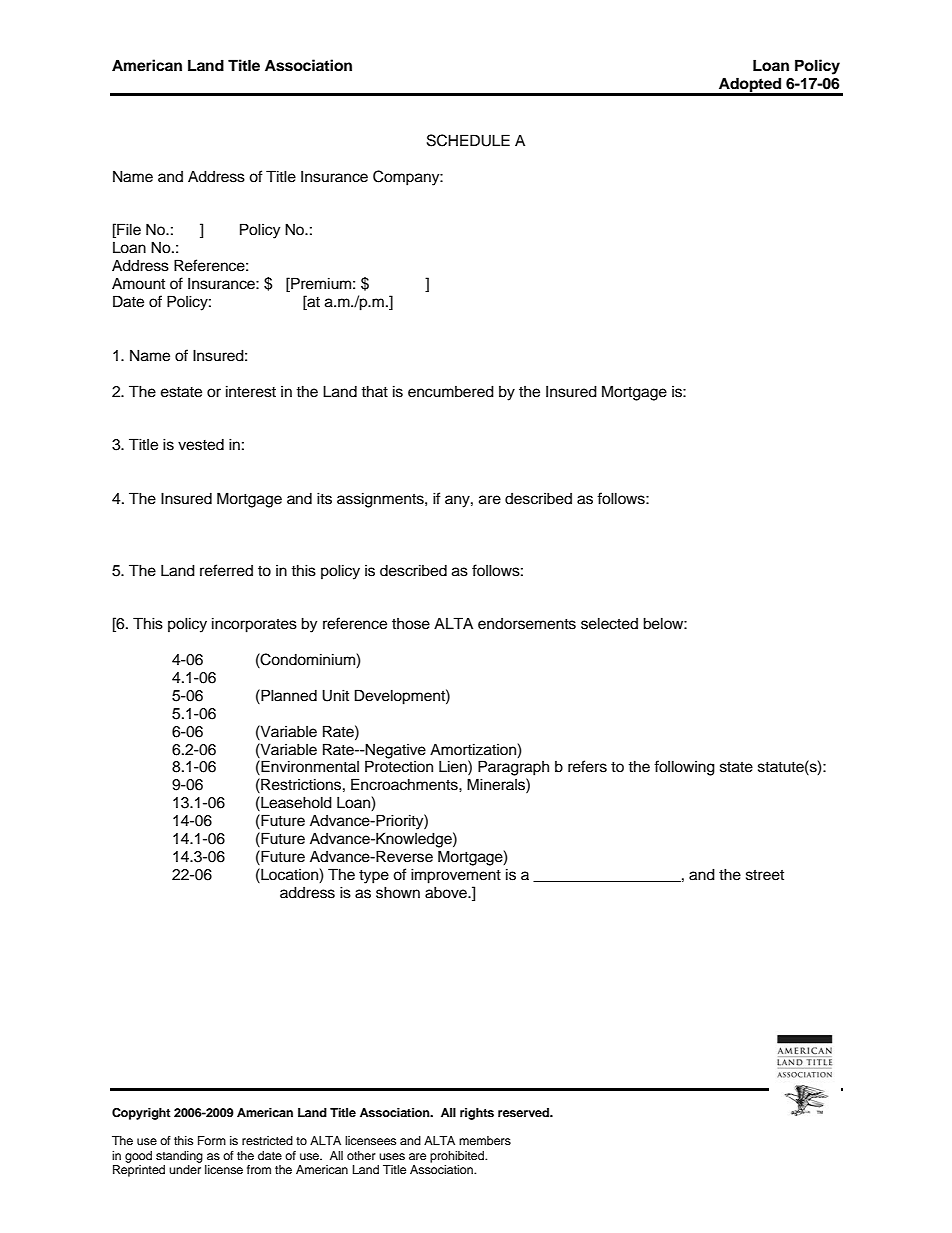  I want to click on Form, so click(212, 1140).
